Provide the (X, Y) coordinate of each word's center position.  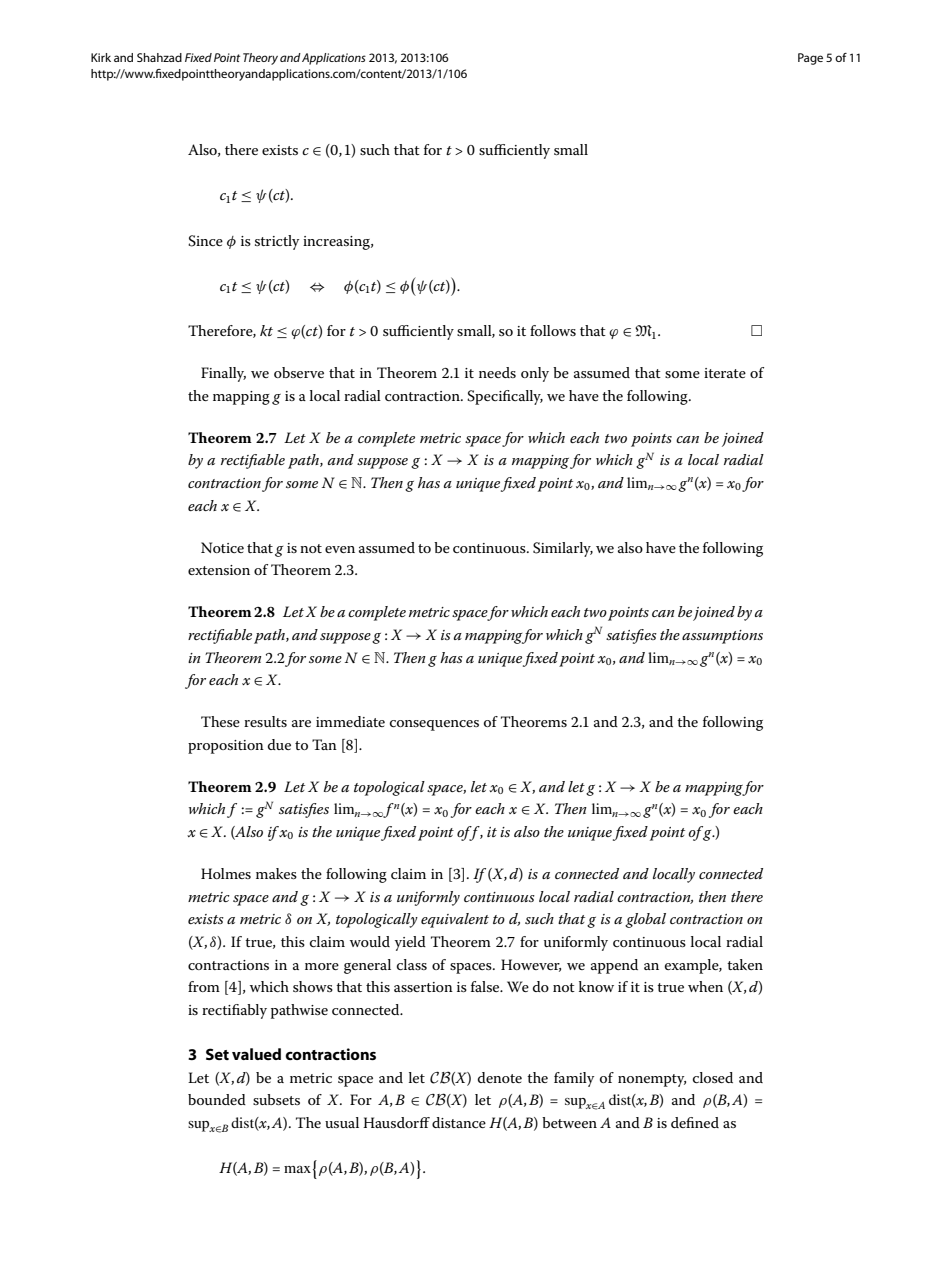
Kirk (101, 57)
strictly (277, 242)
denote (500, 1077)
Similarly (563, 549)
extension (219, 570)
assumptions (722, 637)
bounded (217, 1099)
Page (810, 59)
